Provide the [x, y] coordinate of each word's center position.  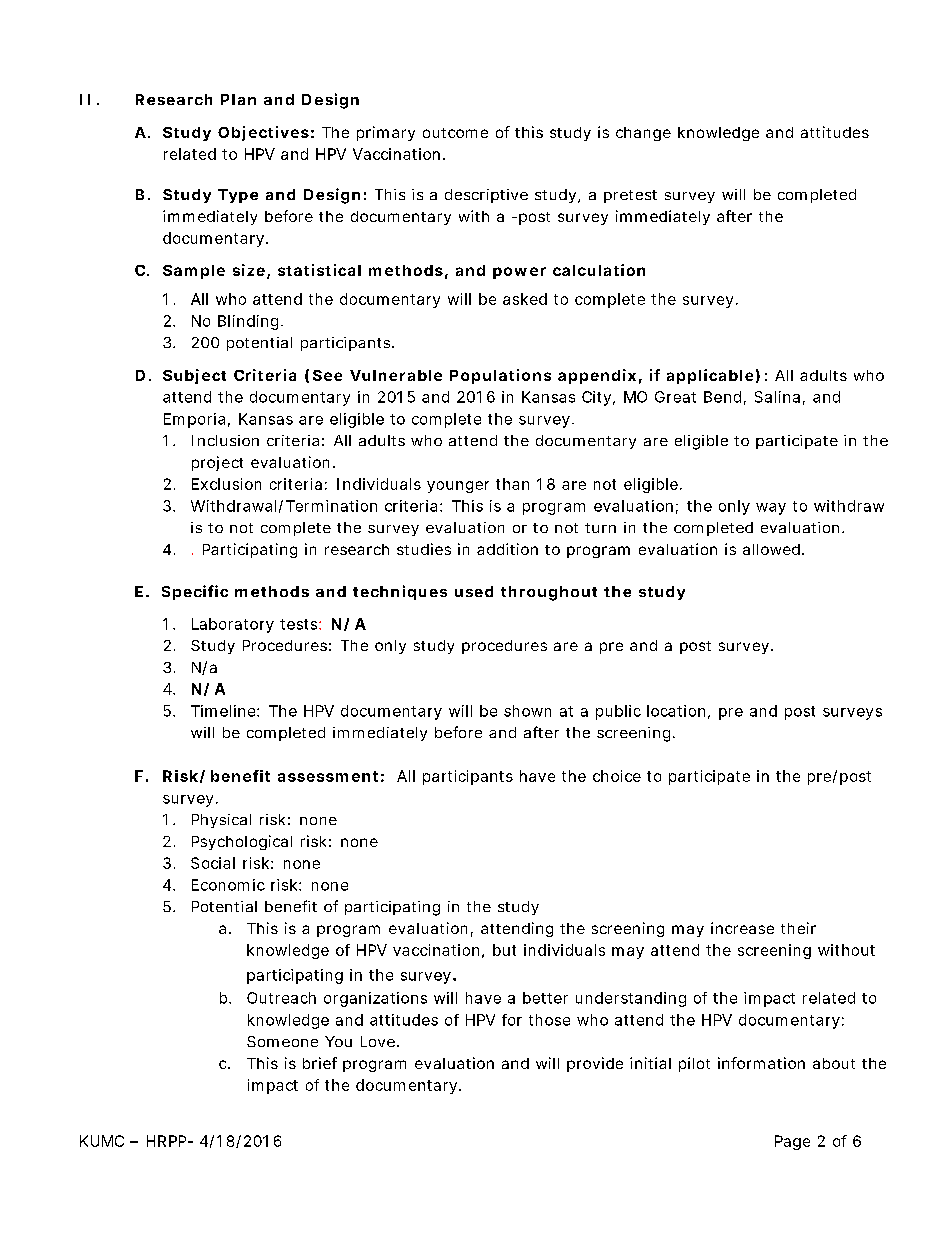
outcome [455, 133]
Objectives [263, 133]
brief [320, 1063]
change [643, 134]
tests [300, 624]
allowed [771, 549]
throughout [549, 593]
